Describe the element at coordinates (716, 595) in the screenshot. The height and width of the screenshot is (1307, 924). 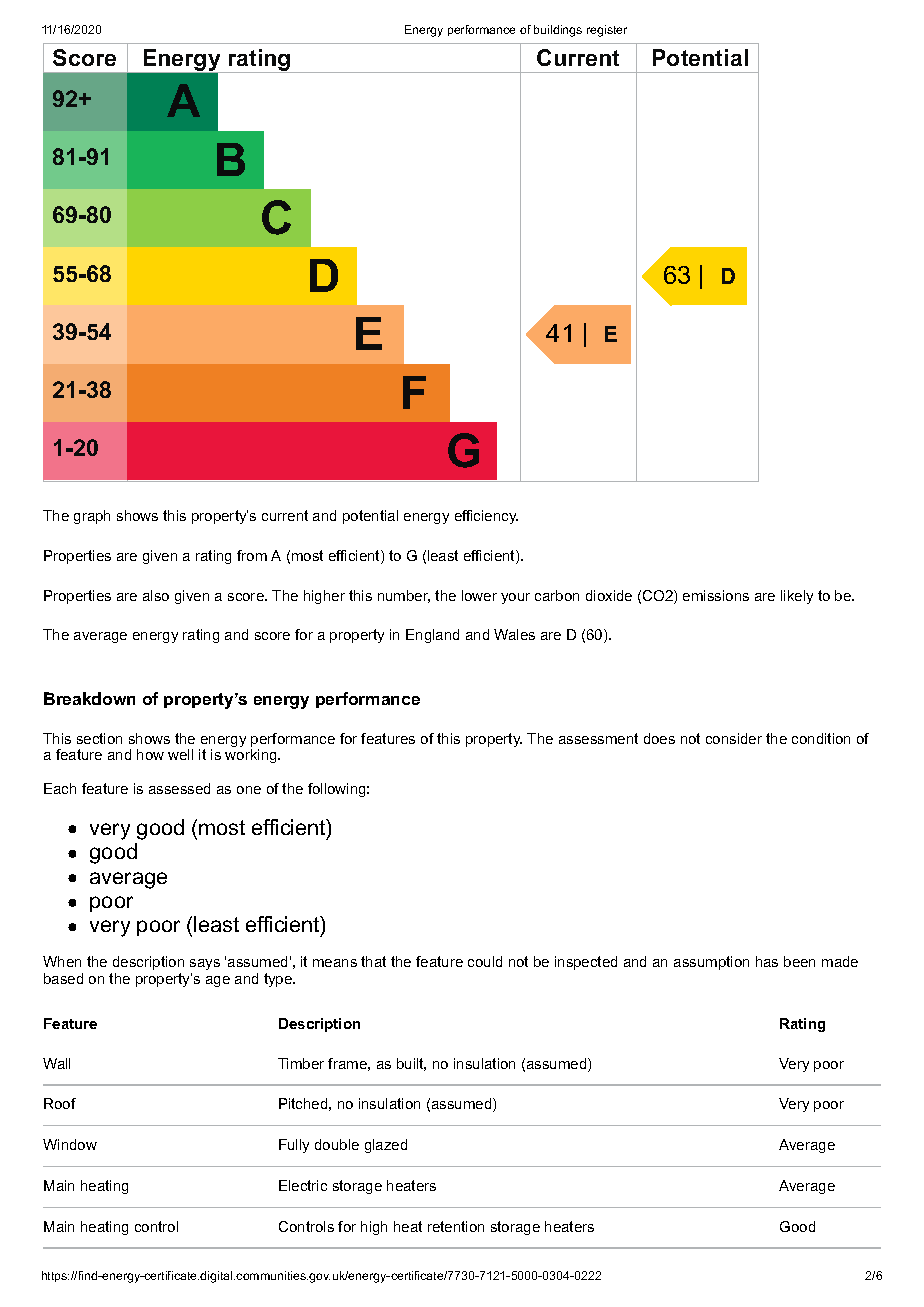
I see `emissions` at that location.
